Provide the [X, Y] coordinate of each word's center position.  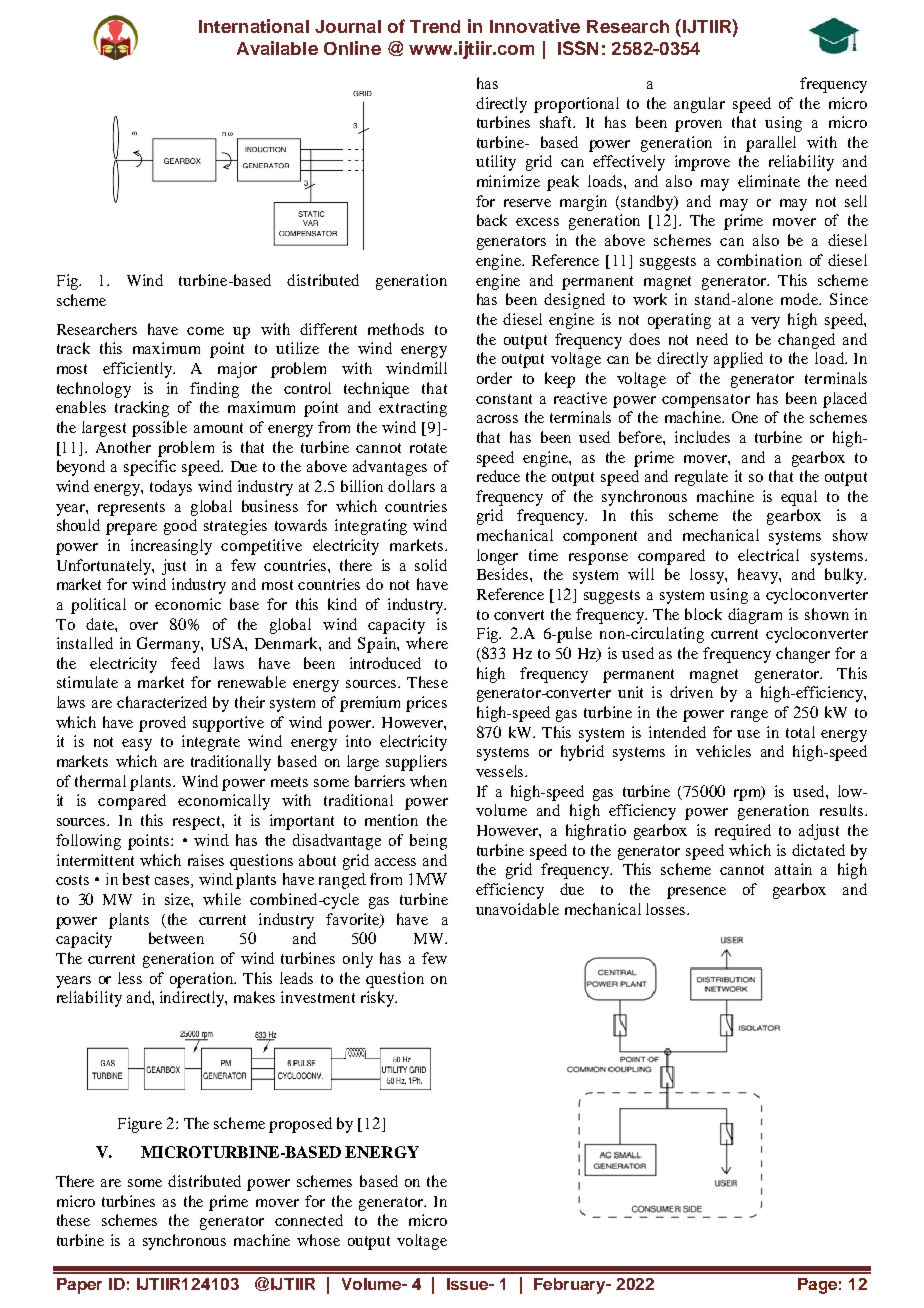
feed [185, 663]
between [176, 938]
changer [803, 655]
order [494, 378]
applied [738, 360]
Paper [79, 1286]
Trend [435, 26]
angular [699, 105]
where [427, 643]
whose [318, 1240]
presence [696, 893]
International [254, 26]
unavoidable [517, 909]
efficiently [139, 370]
